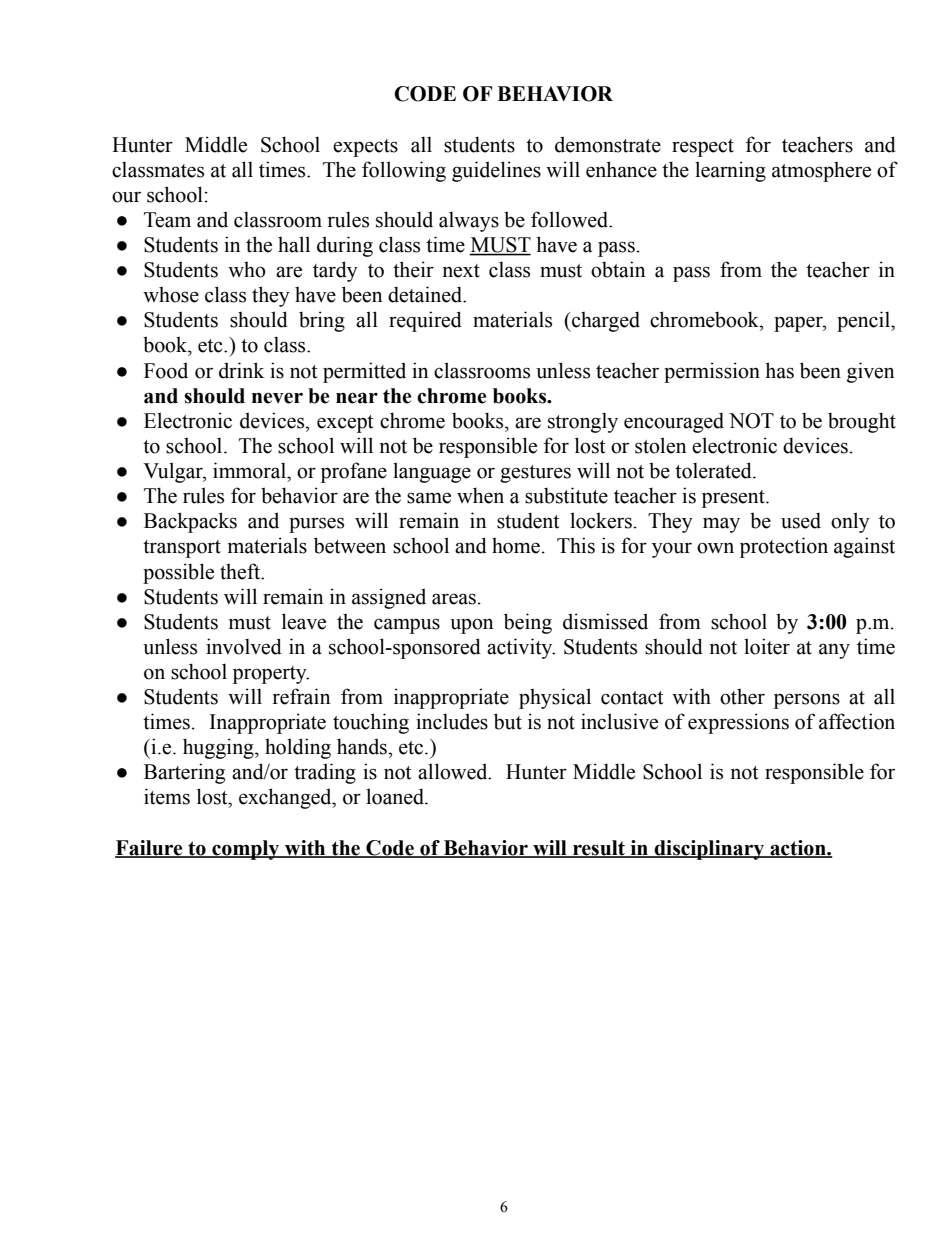 Image resolution: width=952 pixels, height=1233 pixels. I want to click on comply, so click(246, 850).
